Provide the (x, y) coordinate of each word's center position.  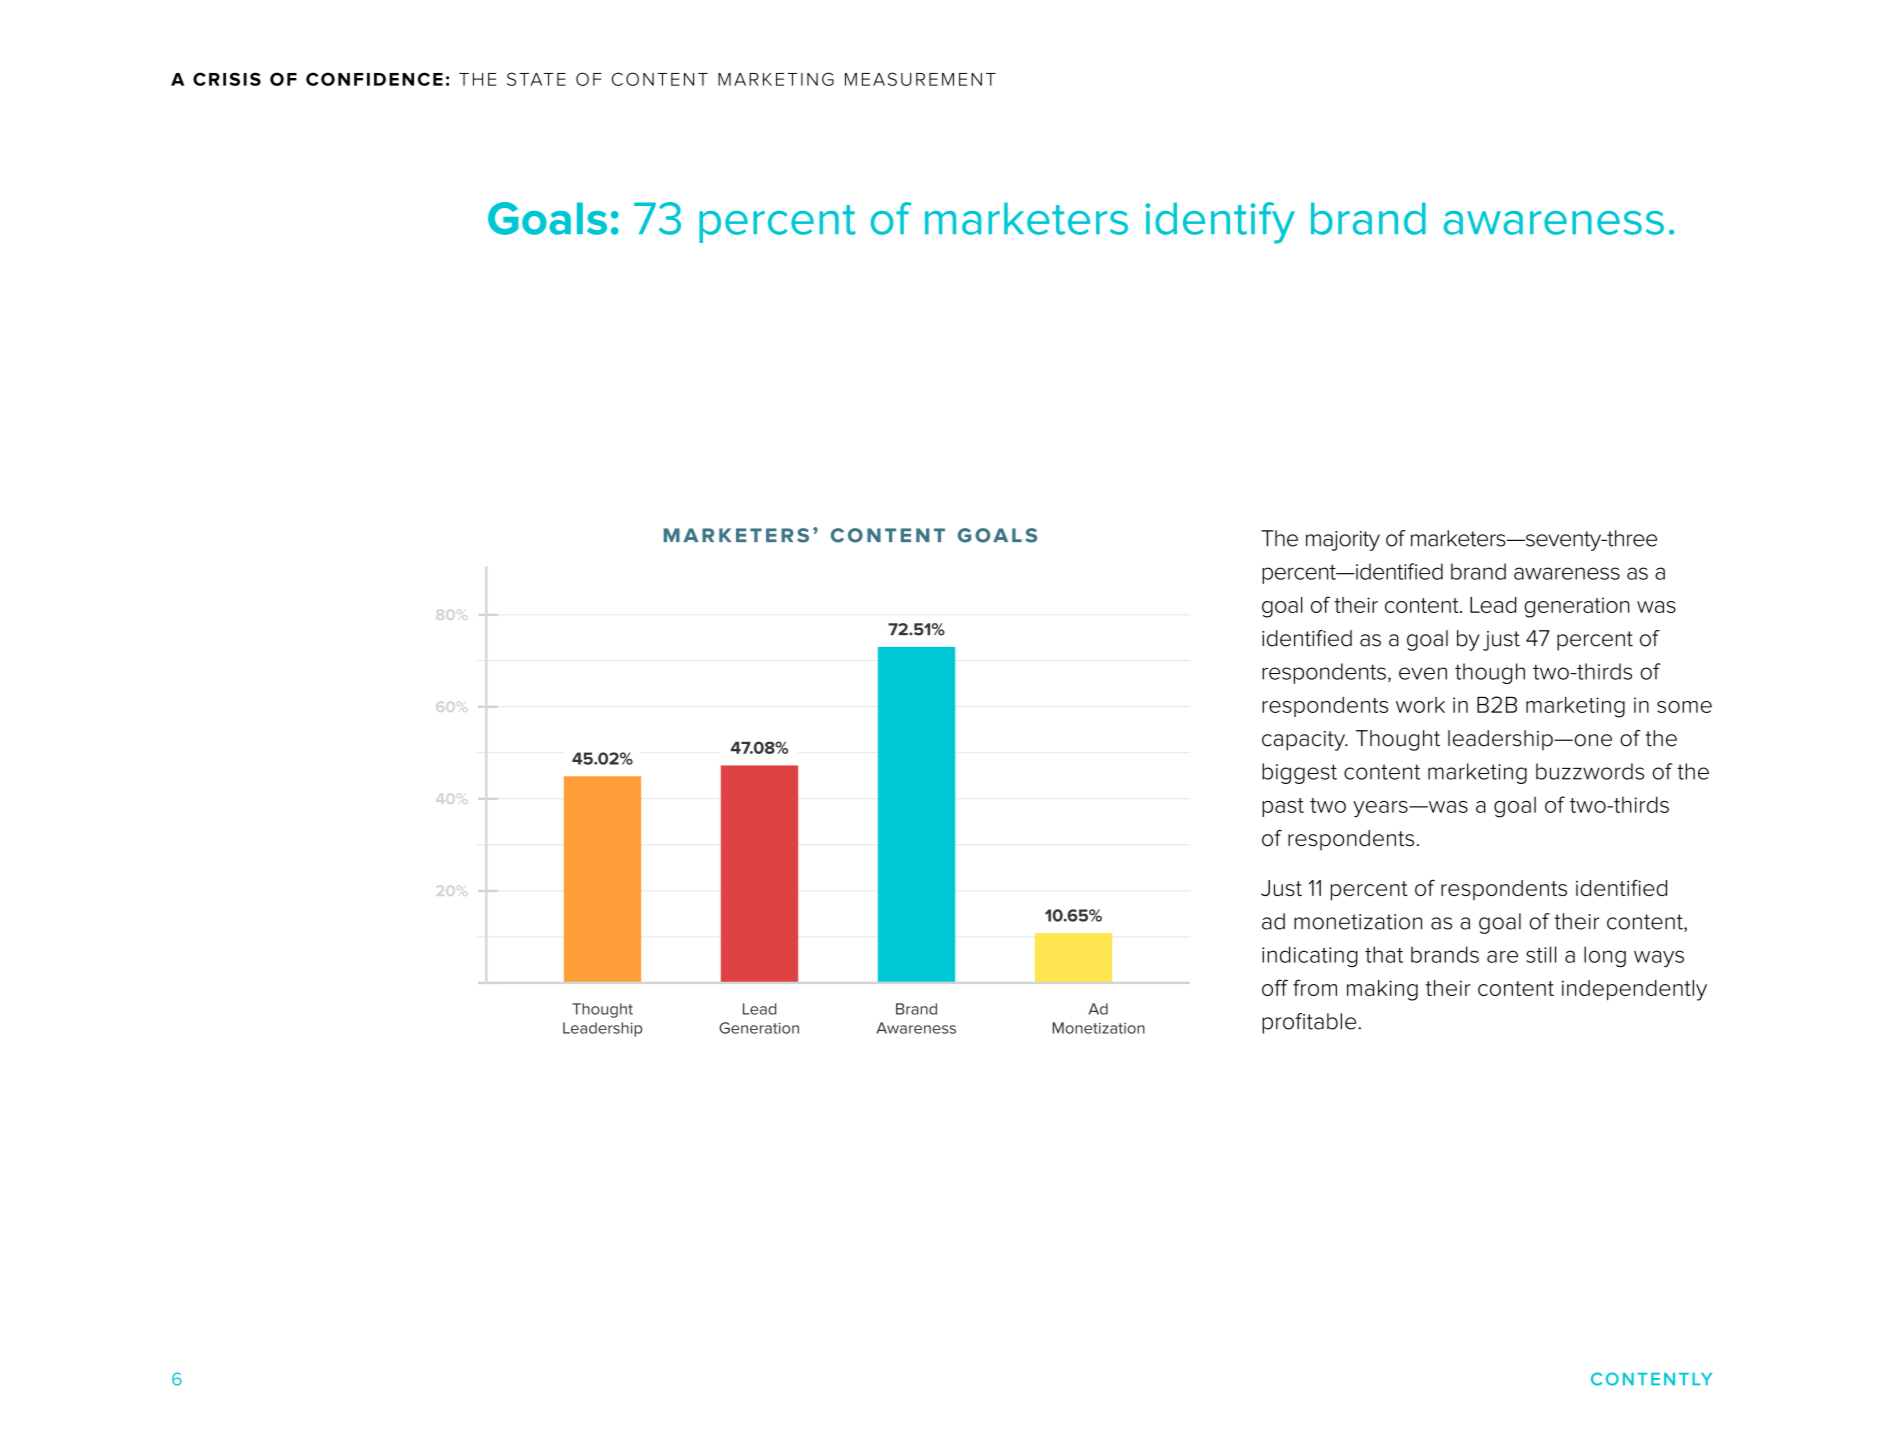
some (1684, 707)
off (1275, 987)
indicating (1310, 956)
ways (1659, 958)
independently (1634, 990)
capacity (1305, 741)
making (1382, 990)
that (1384, 954)
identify (1220, 223)
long (1605, 956)
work (1420, 705)
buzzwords (1590, 771)
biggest (1299, 773)
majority (1343, 541)
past (1283, 807)
